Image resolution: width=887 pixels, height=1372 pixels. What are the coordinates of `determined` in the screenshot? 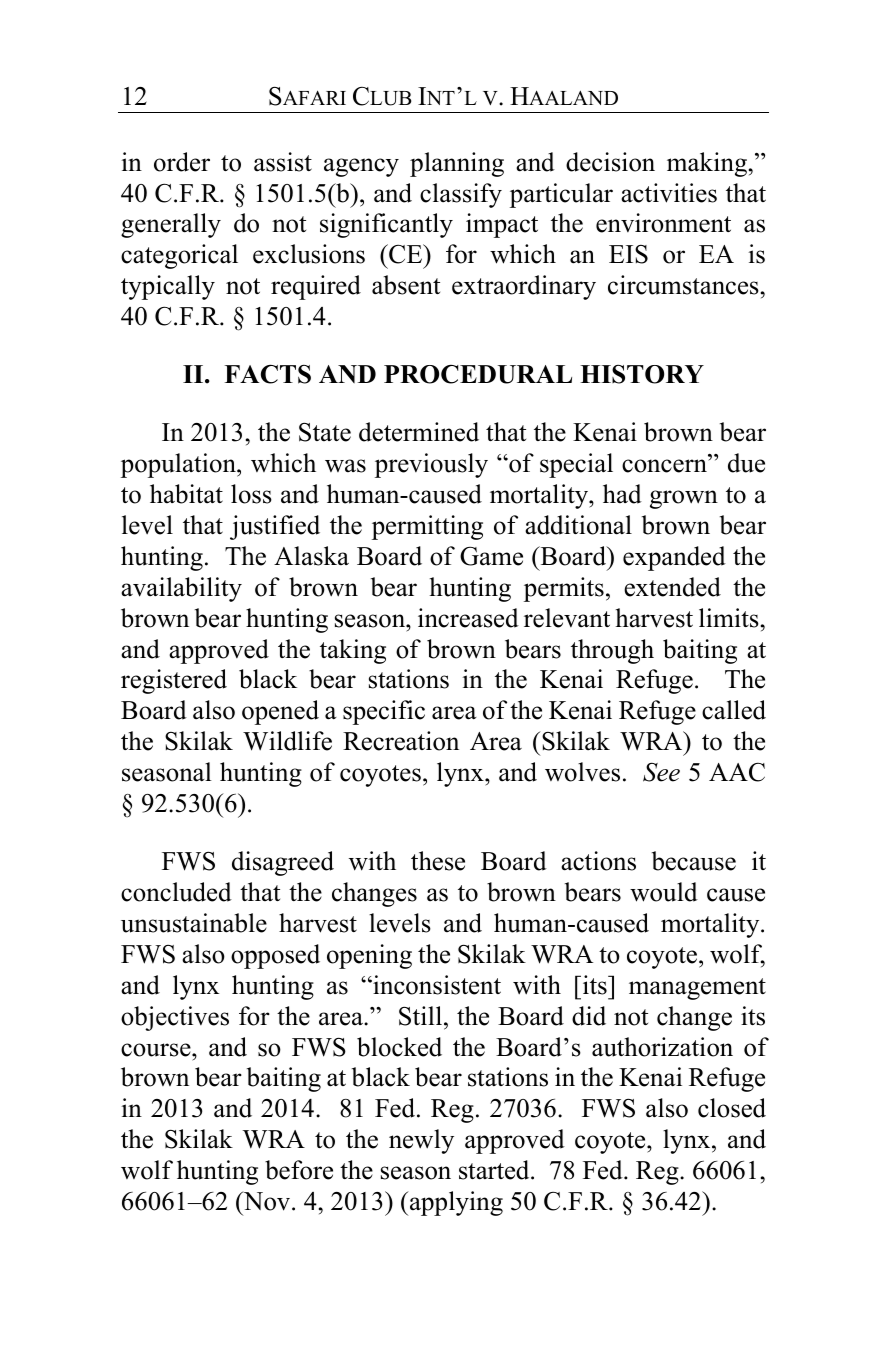 It's located at (419, 432).
